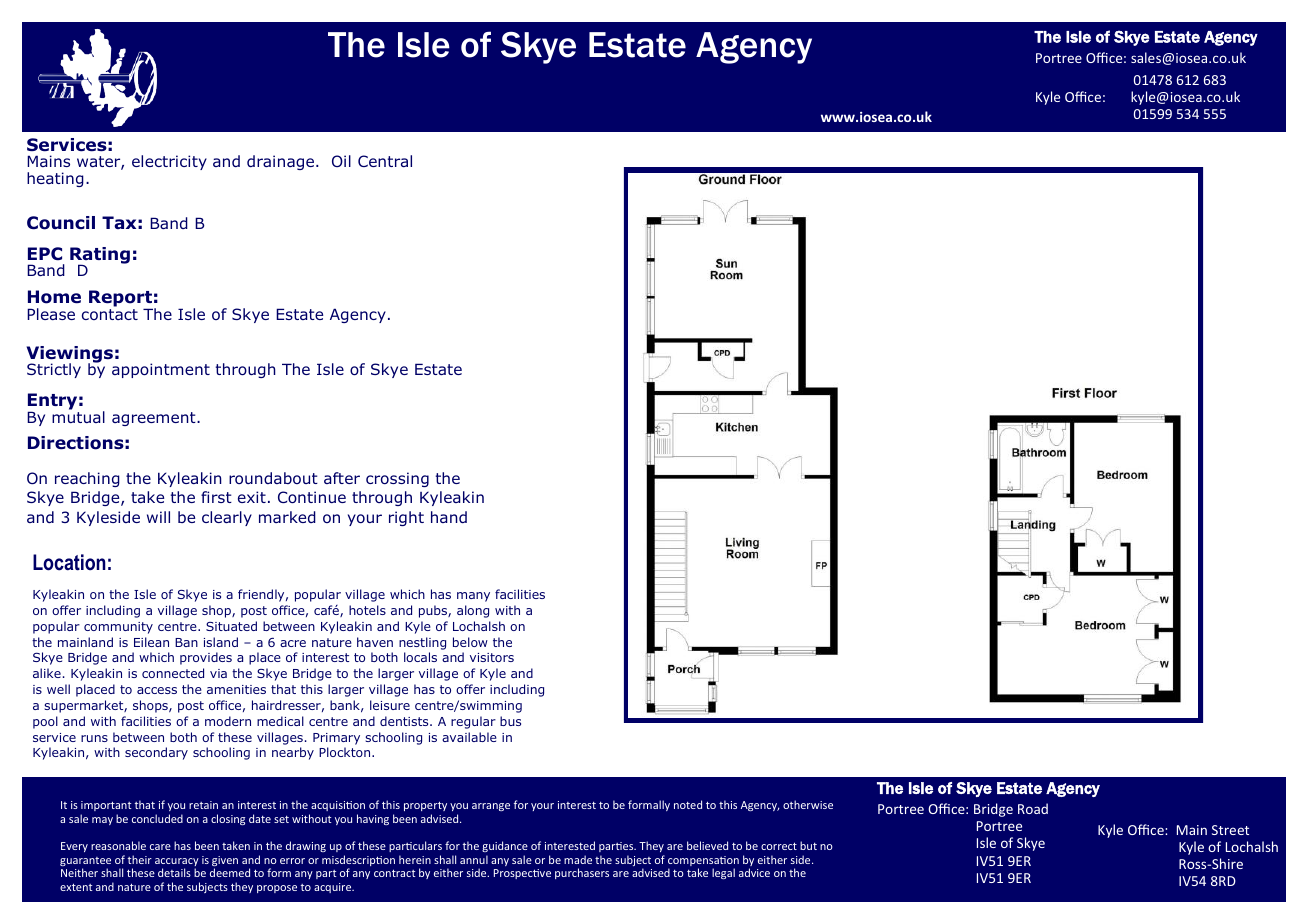  What do you see at coordinates (158, 517) in the image?
I see `will` at bounding box center [158, 517].
